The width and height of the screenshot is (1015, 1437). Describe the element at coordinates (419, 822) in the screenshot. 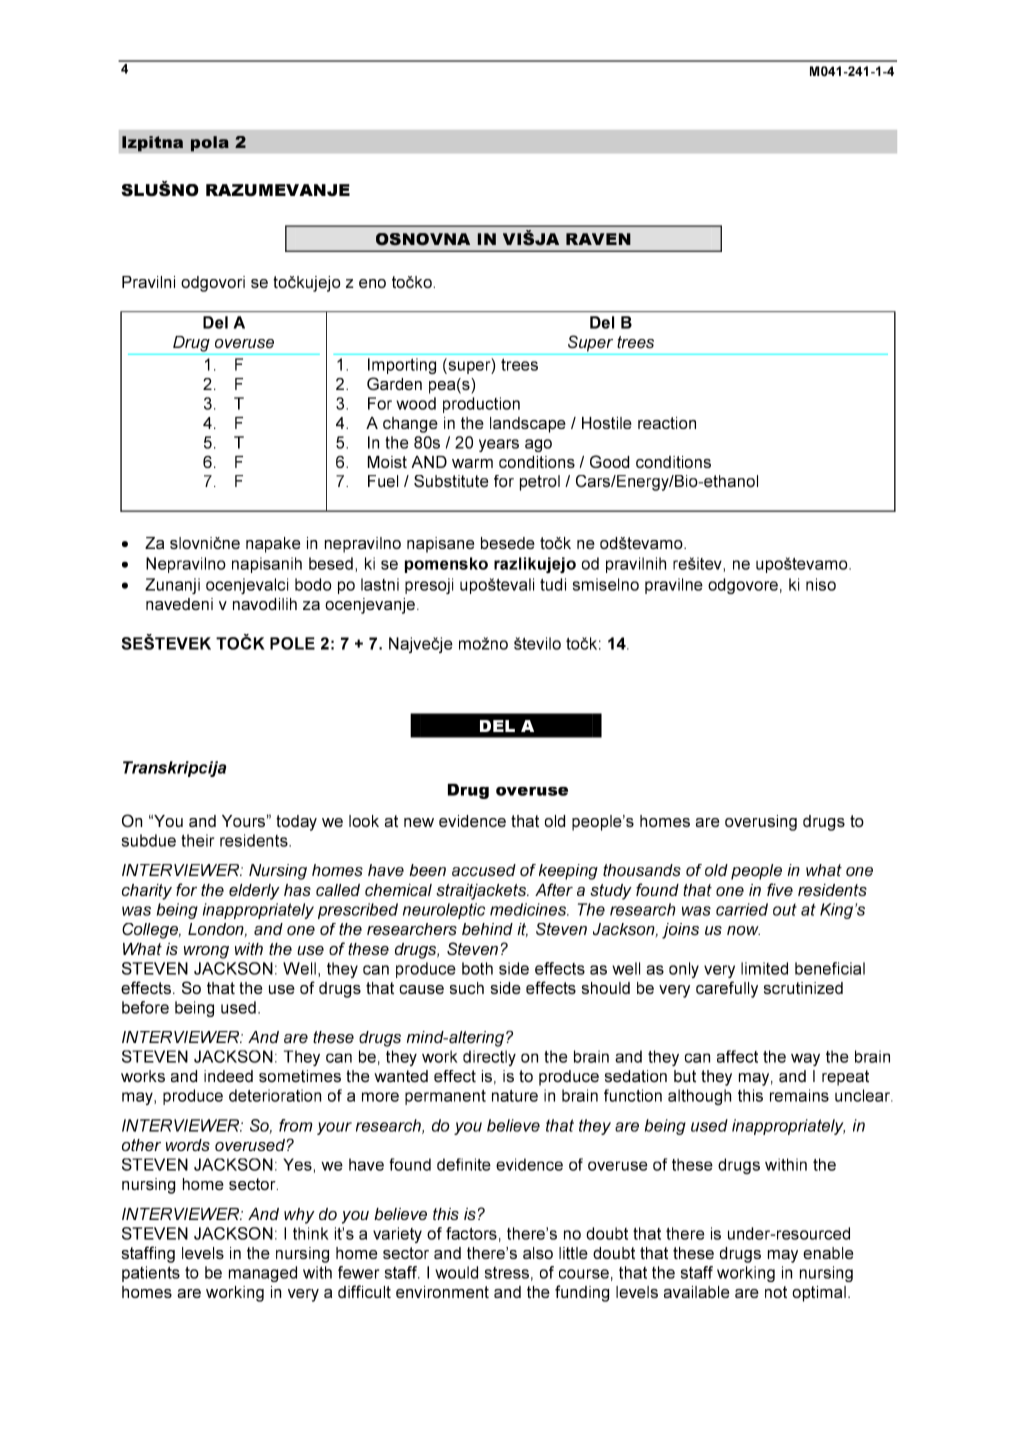

I see `new` at that location.
